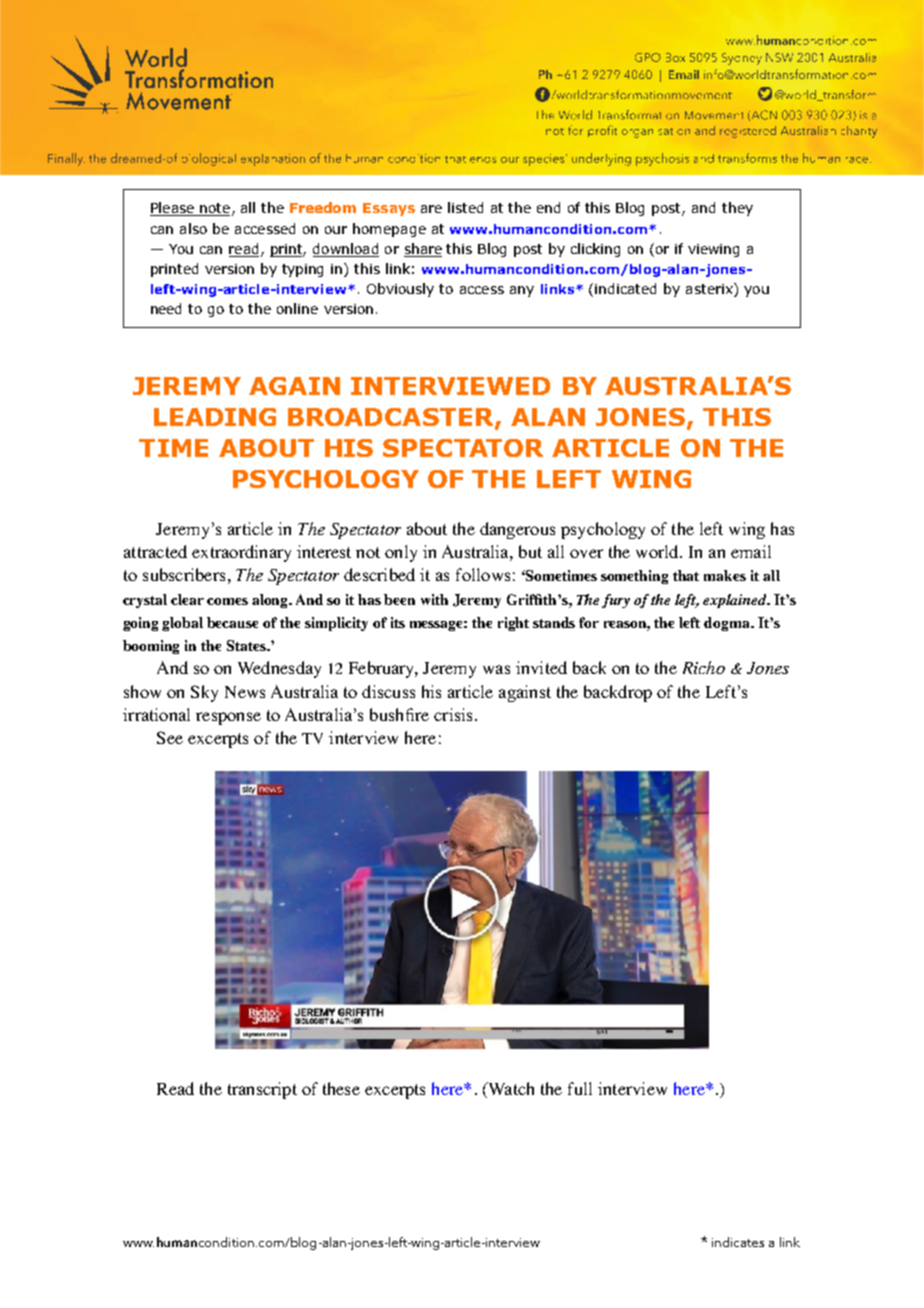  Describe the element at coordinates (423, 248) in the image. I see `share` at that location.
